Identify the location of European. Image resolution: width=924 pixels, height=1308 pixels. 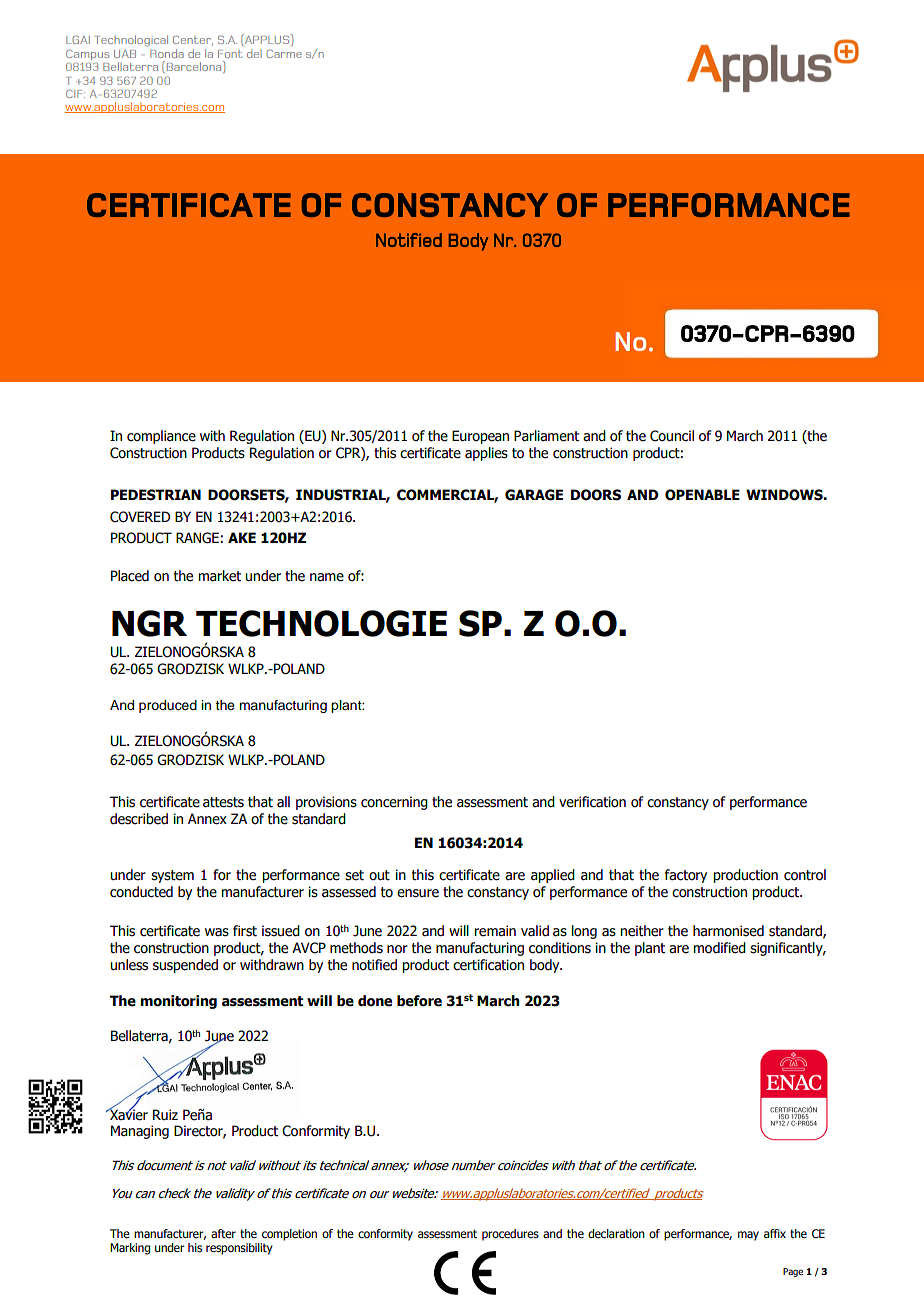
(480, 437).
